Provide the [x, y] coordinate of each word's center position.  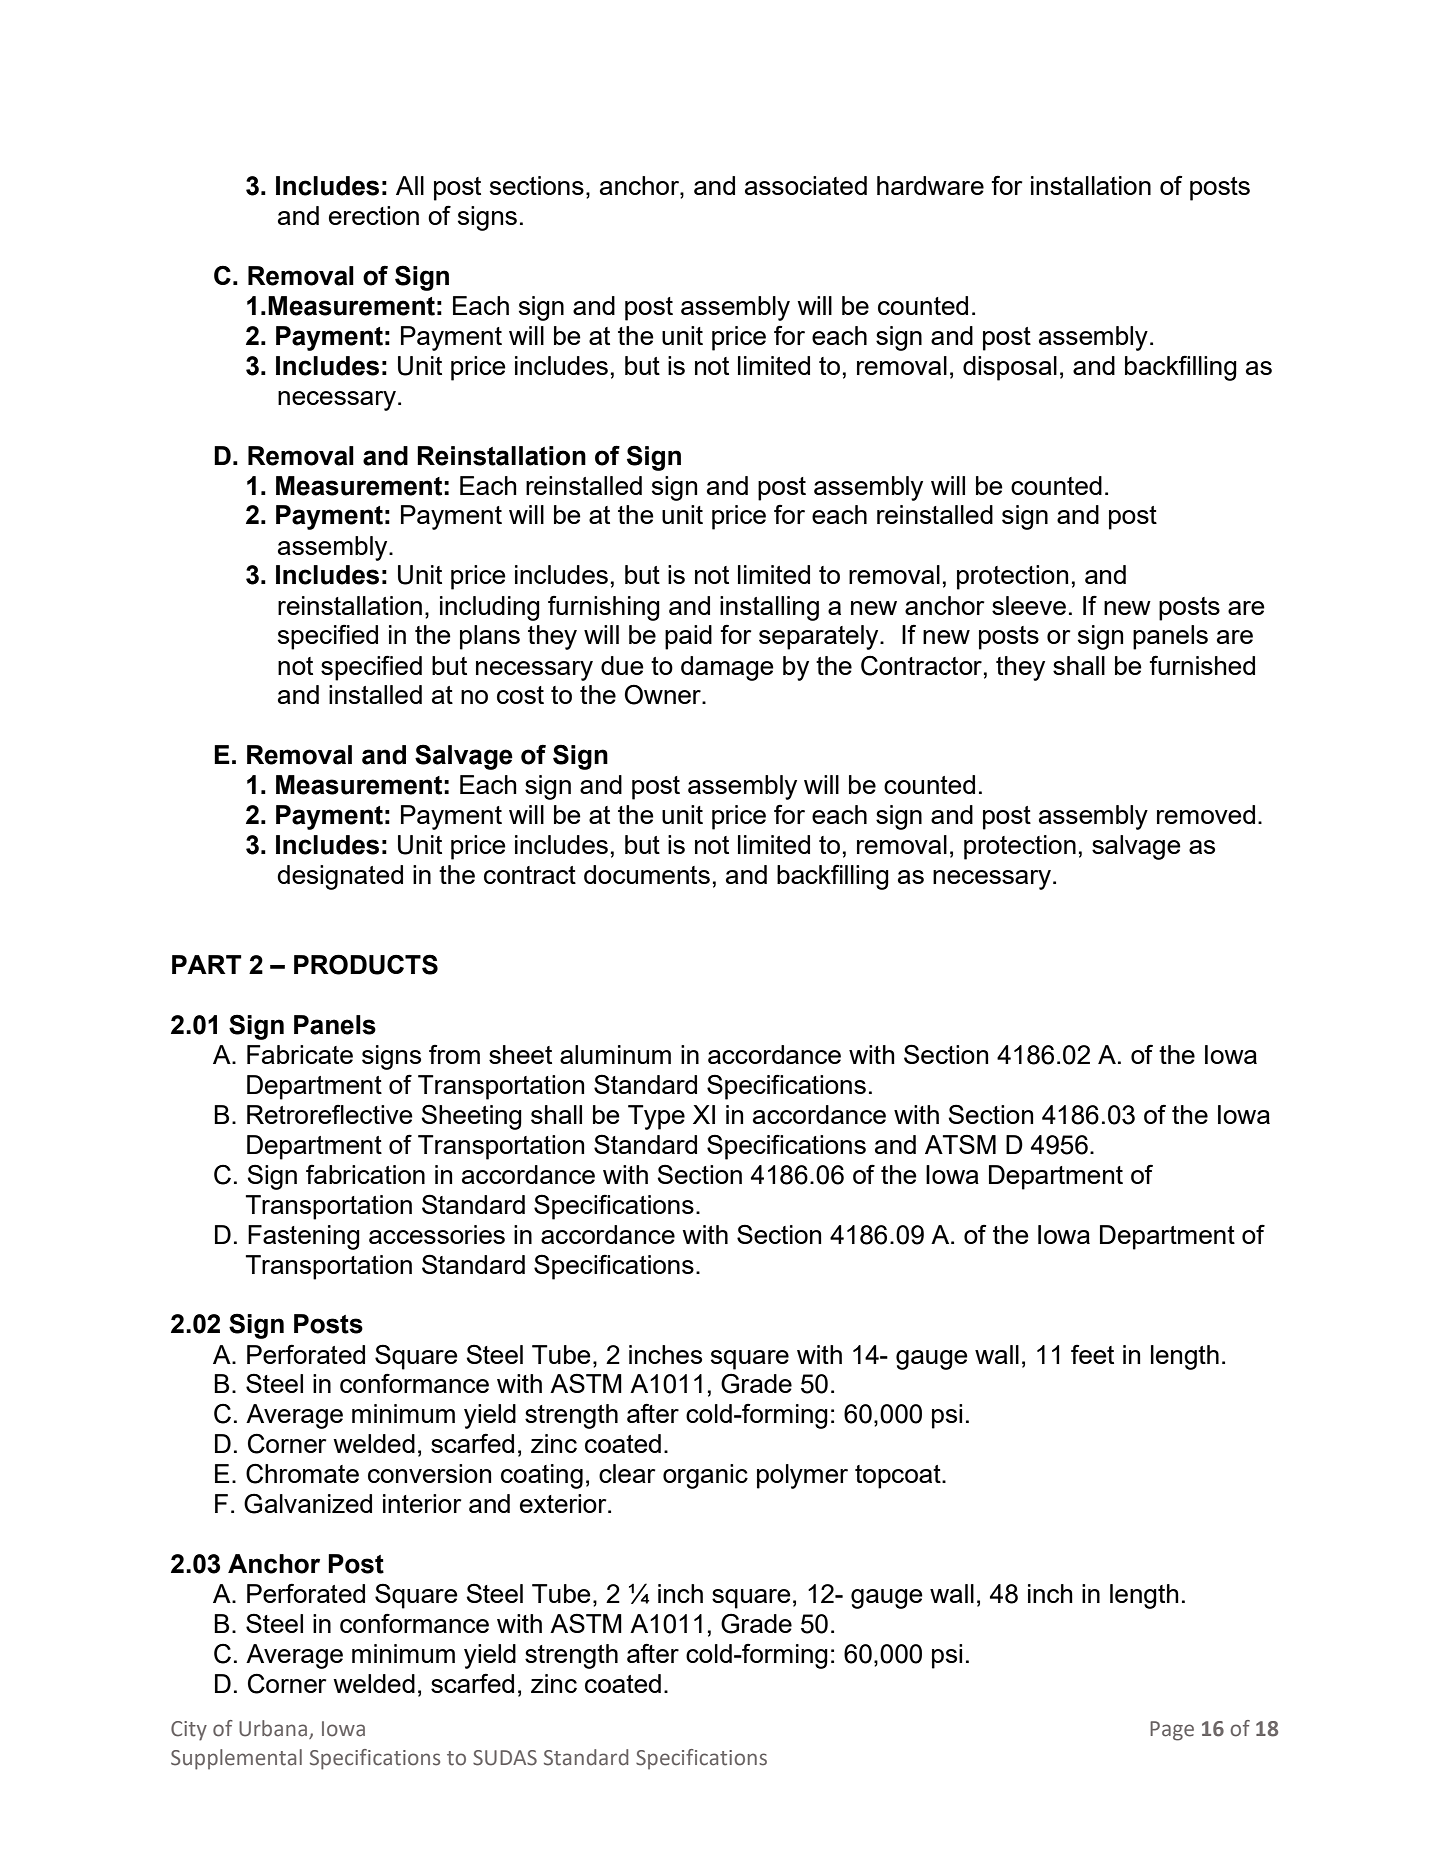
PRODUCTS [366, 964]
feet [1092, 1354]
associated [806, 185]
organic [705, 1476]
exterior [564, 1503]
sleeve [1029, 605]
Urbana [273, 1728]
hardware [930, 185]
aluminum [615, 1054]
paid [688, 637]
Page [1172, 1731]
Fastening [304, 1237]
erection [374, 215]
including [490, 608]
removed [1206, 814]
